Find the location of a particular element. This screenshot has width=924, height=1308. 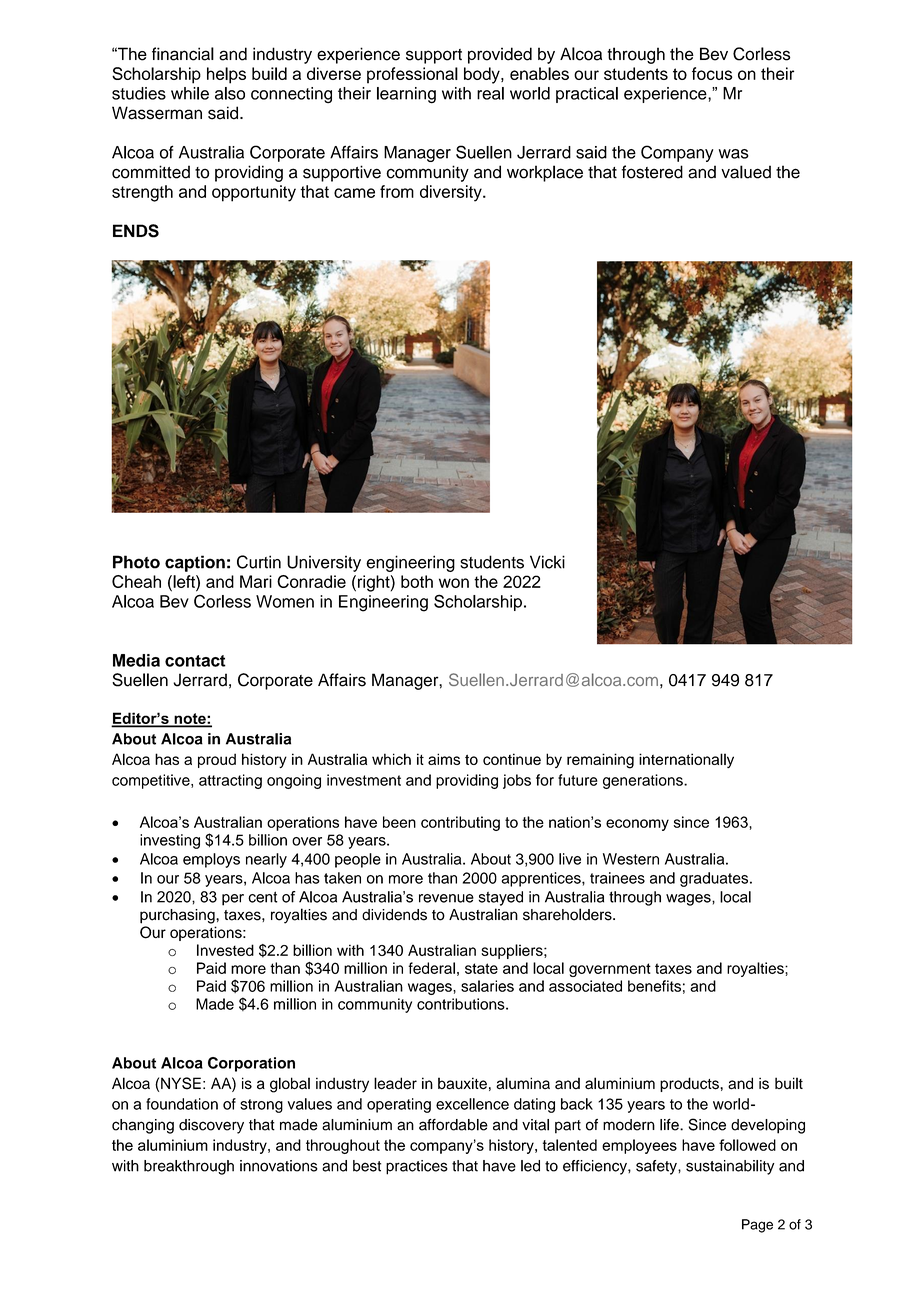

focus is located at coordinates (712, 73).
